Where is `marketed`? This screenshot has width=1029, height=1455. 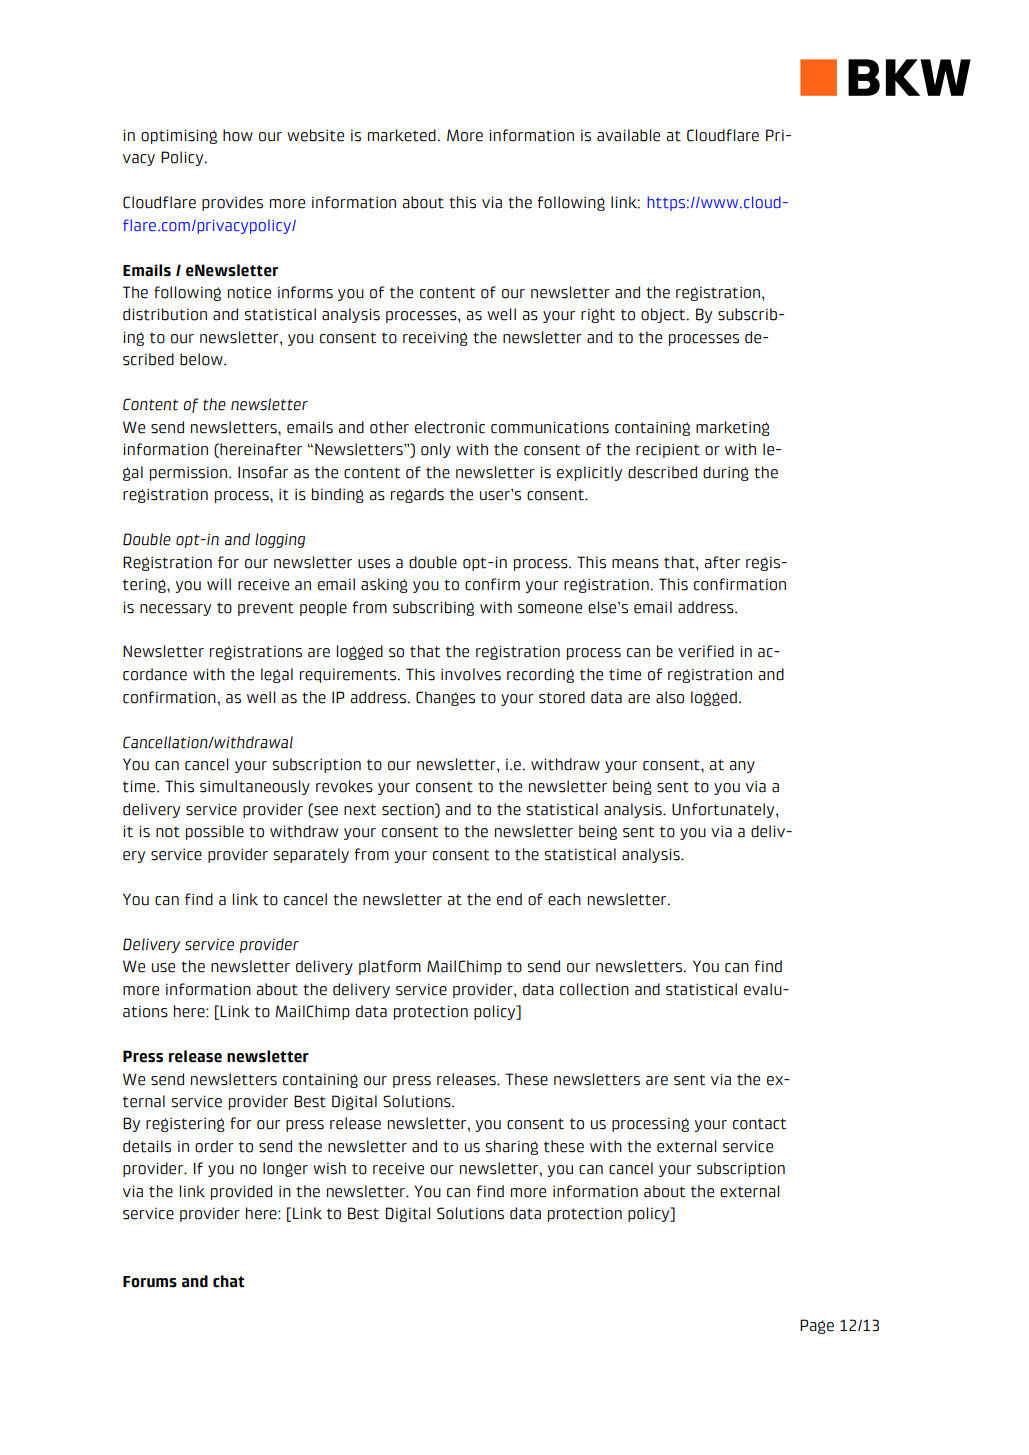
marketed is located at coordinates (402, 135).
